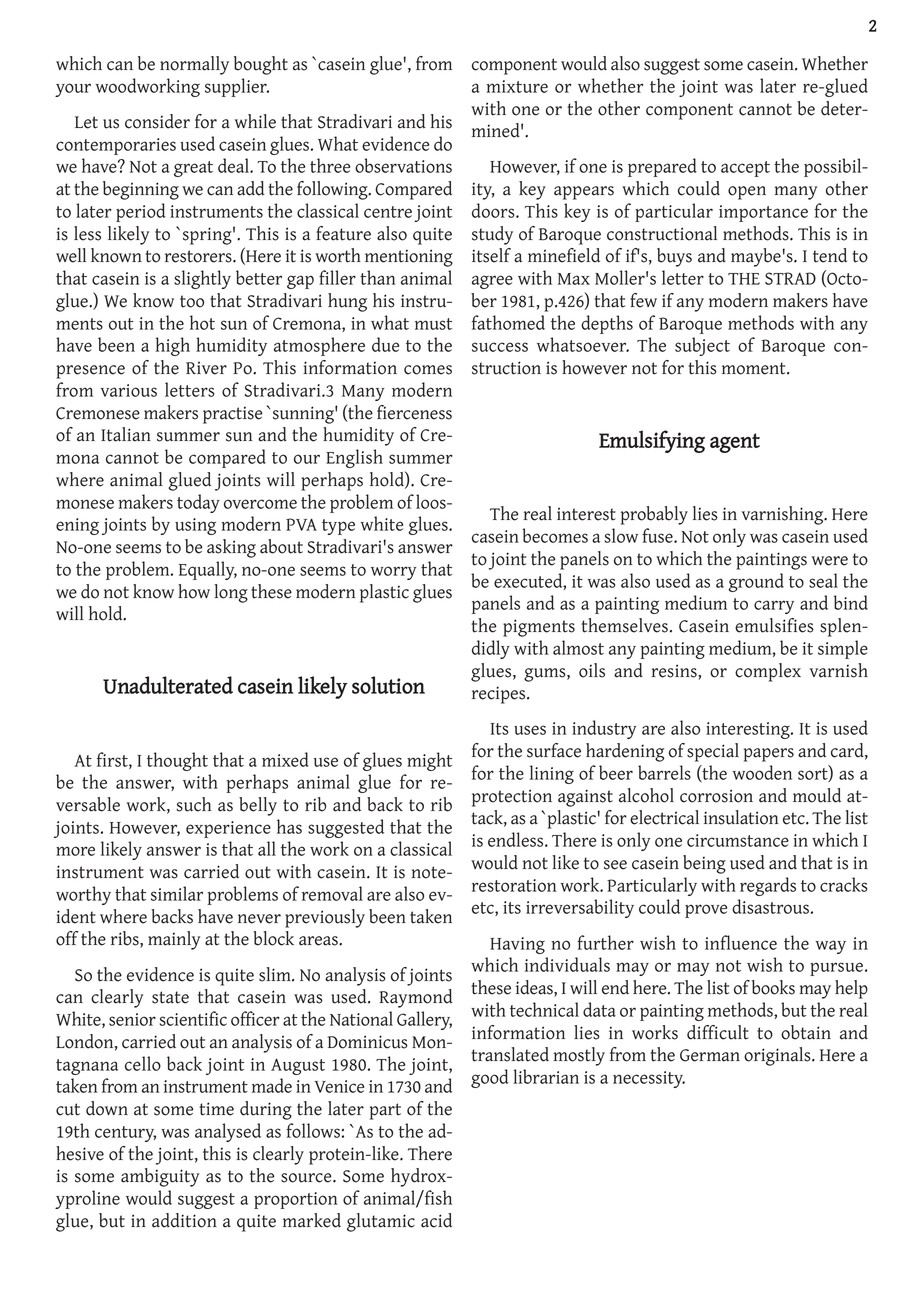 The height and width of the screenshot is (1308, 924). I want to click on restoration, so click(514, 885).
